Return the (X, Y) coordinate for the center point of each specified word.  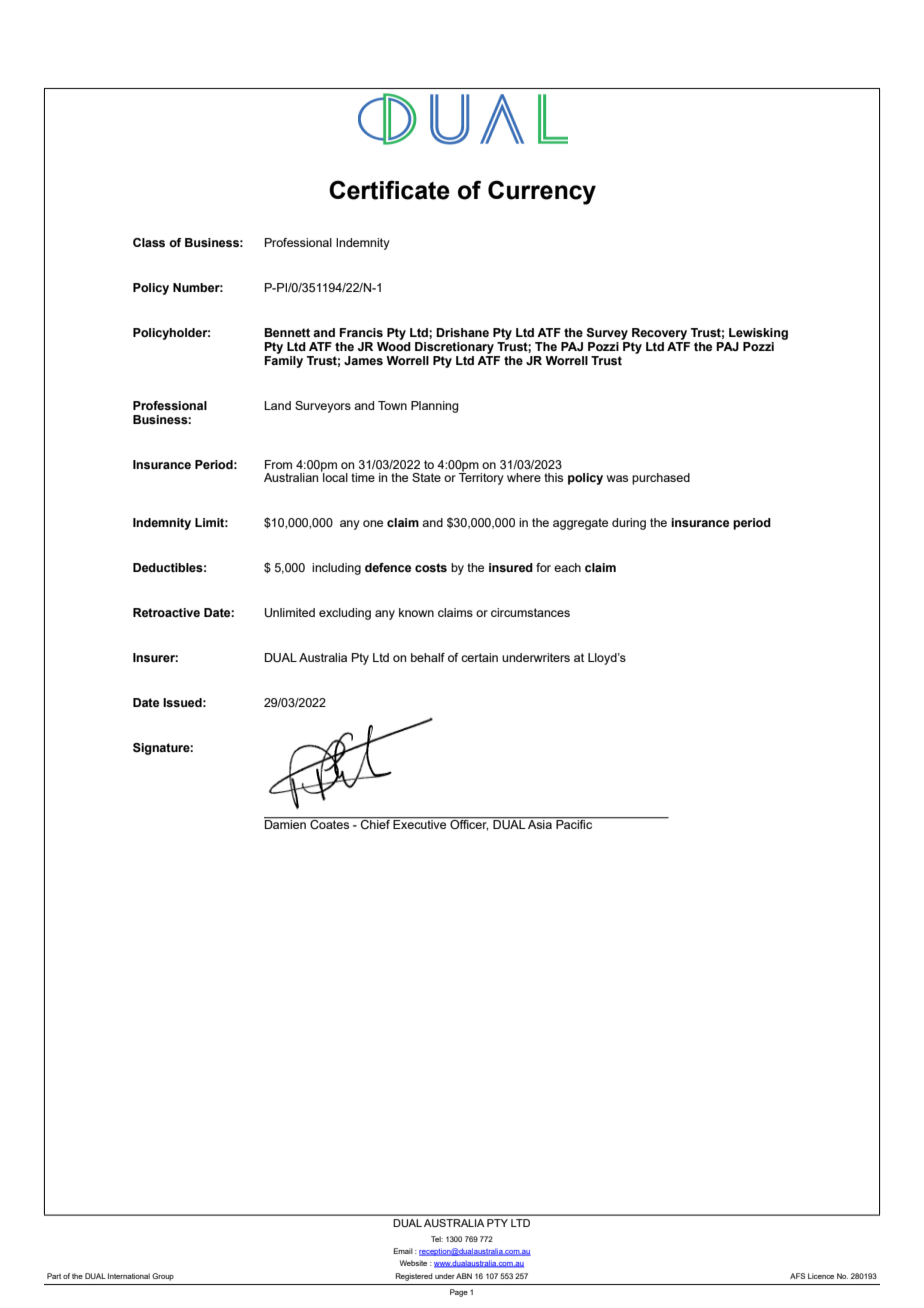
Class (149, 242)
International (129, 1276)
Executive (420, 823)
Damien (286, 823)
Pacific (574, 823)
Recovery (659, 334)
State (426, 477)
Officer (468, 824)
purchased (661, 479)
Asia (540, 823)
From (278, 464)
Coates (330, 823)
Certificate (389, 190)
